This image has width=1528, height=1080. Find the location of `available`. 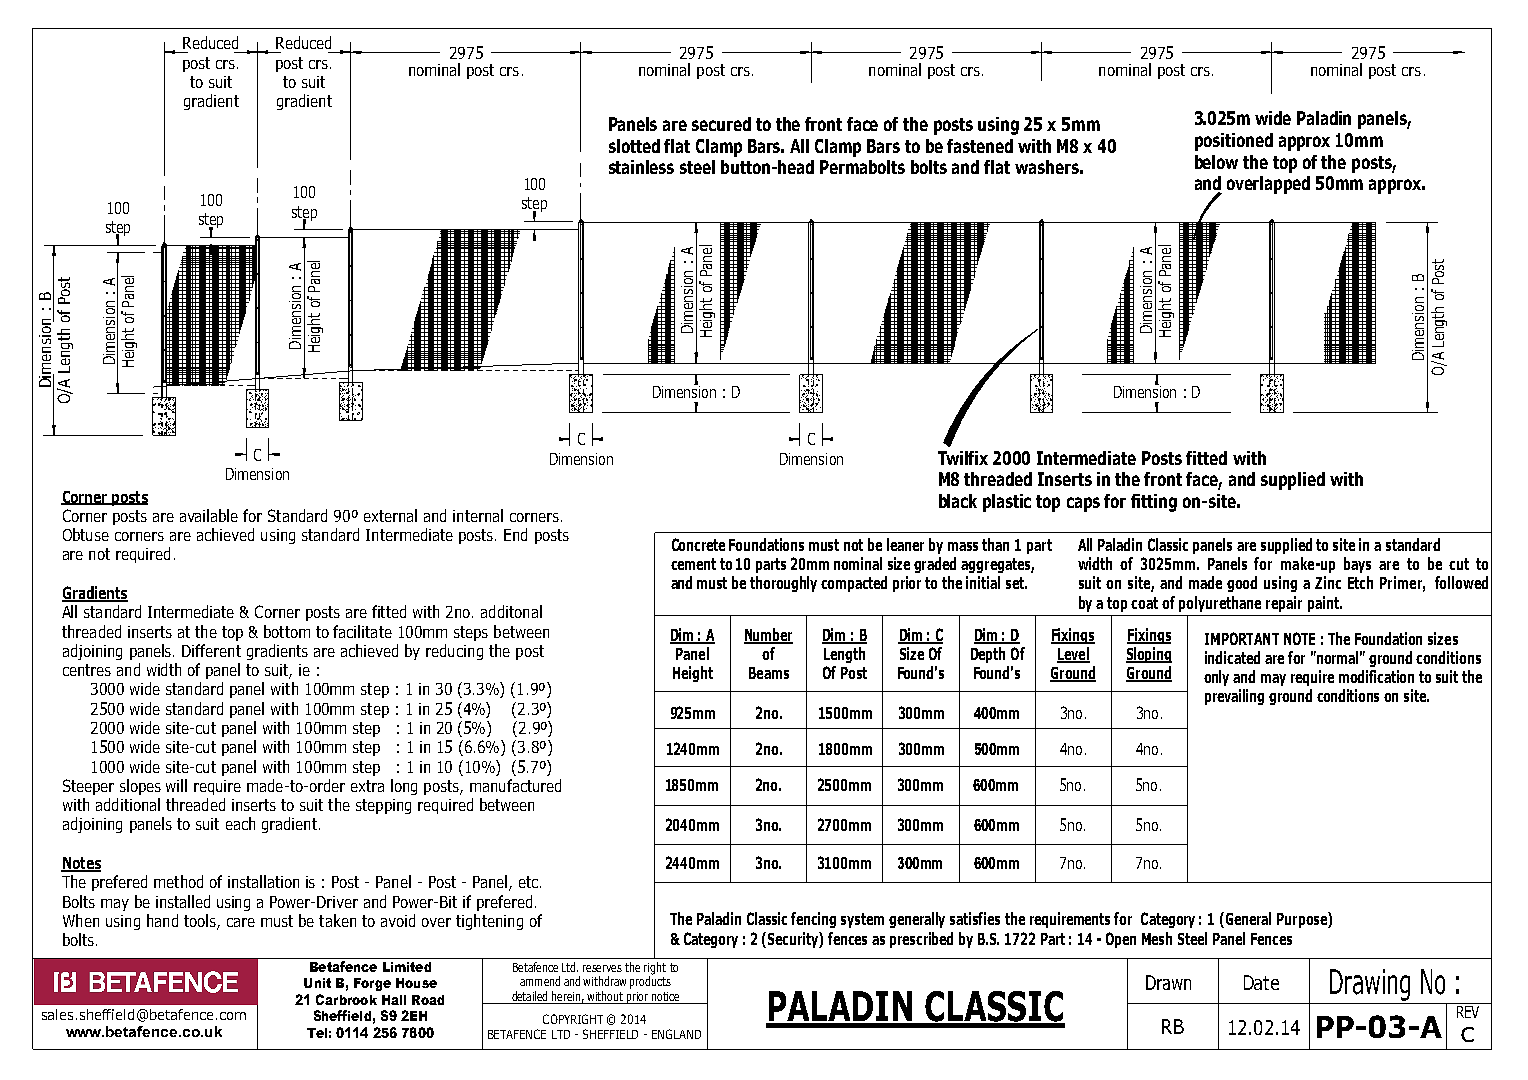

available is located at coordinates (209, 515).
